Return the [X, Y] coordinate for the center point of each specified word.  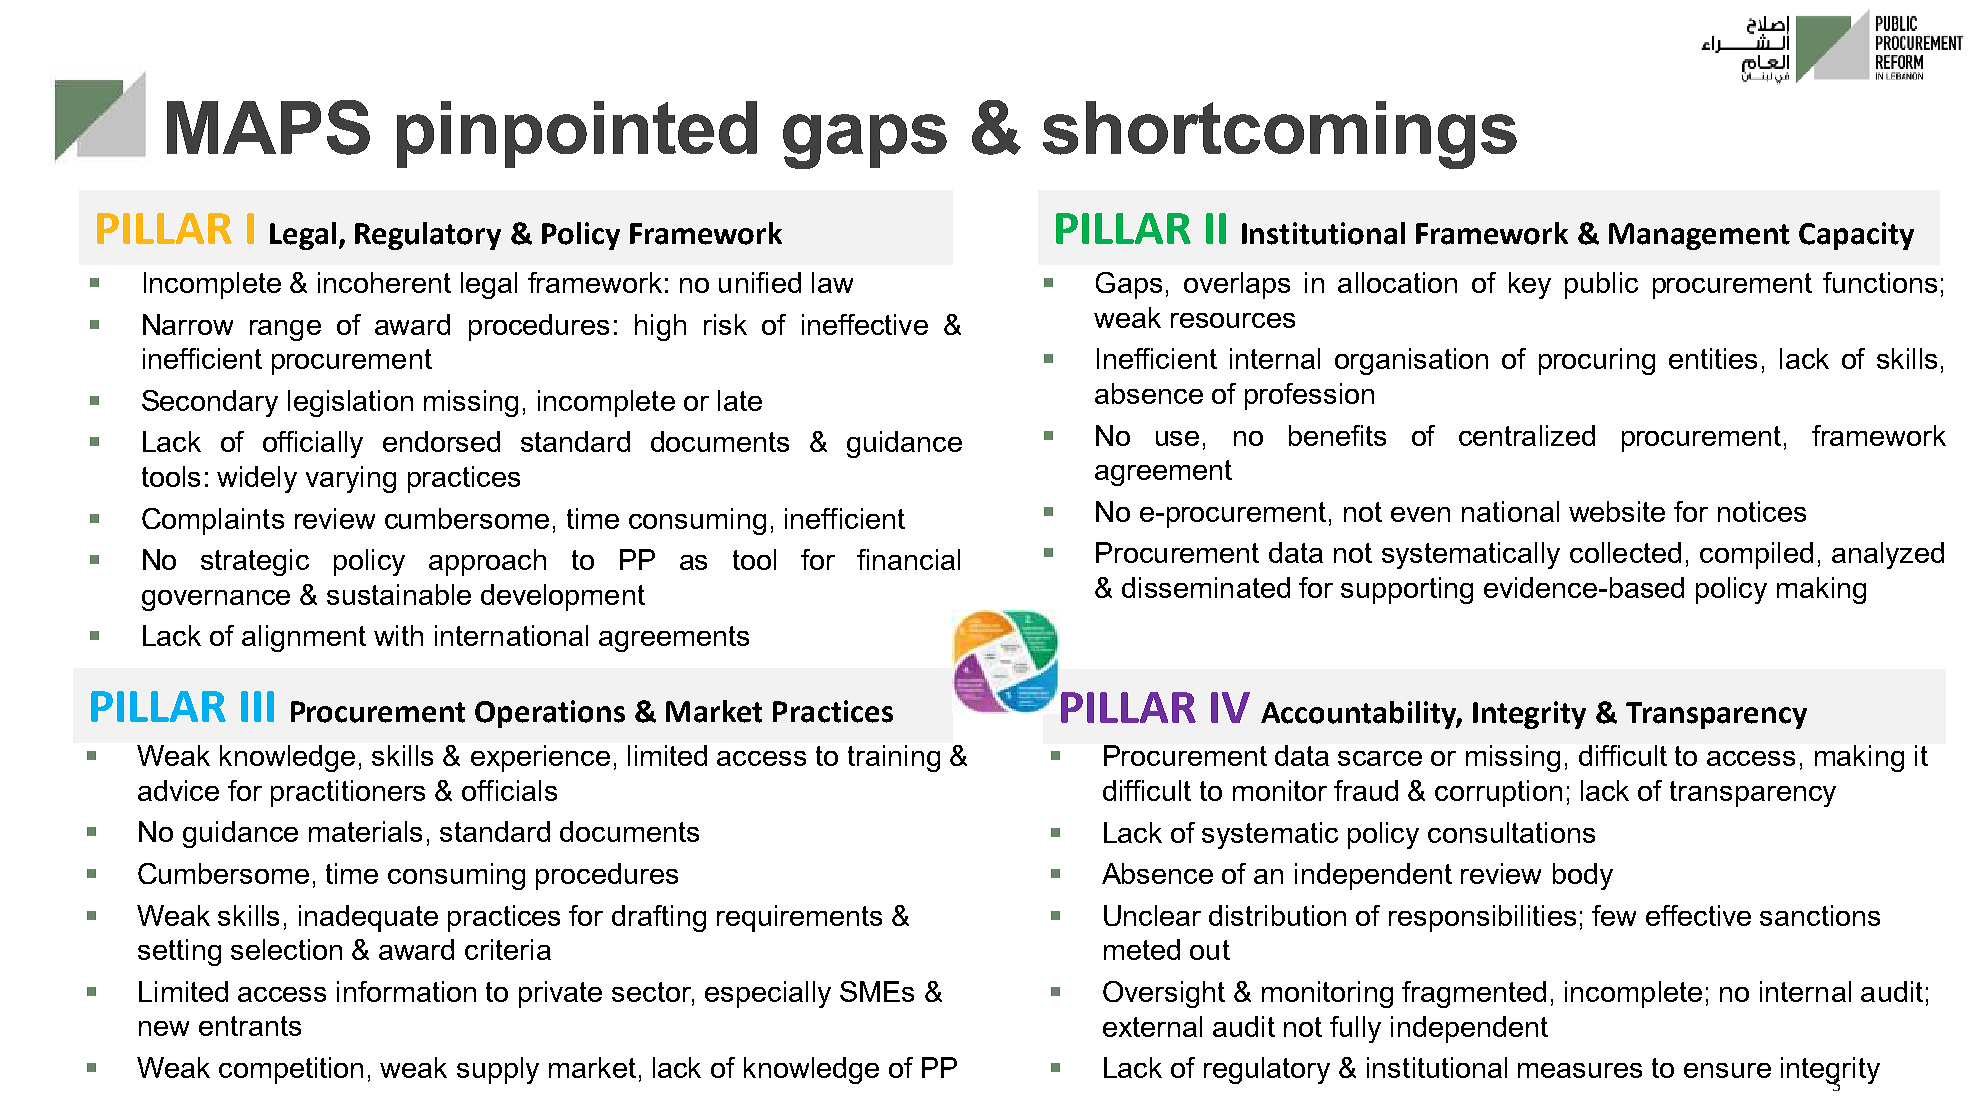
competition [291, 1070]
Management [1699, 236]
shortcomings [1280, 135]
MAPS [268, 127]
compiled [1756, 555]
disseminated [1206, 587]
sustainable [399, 594]
